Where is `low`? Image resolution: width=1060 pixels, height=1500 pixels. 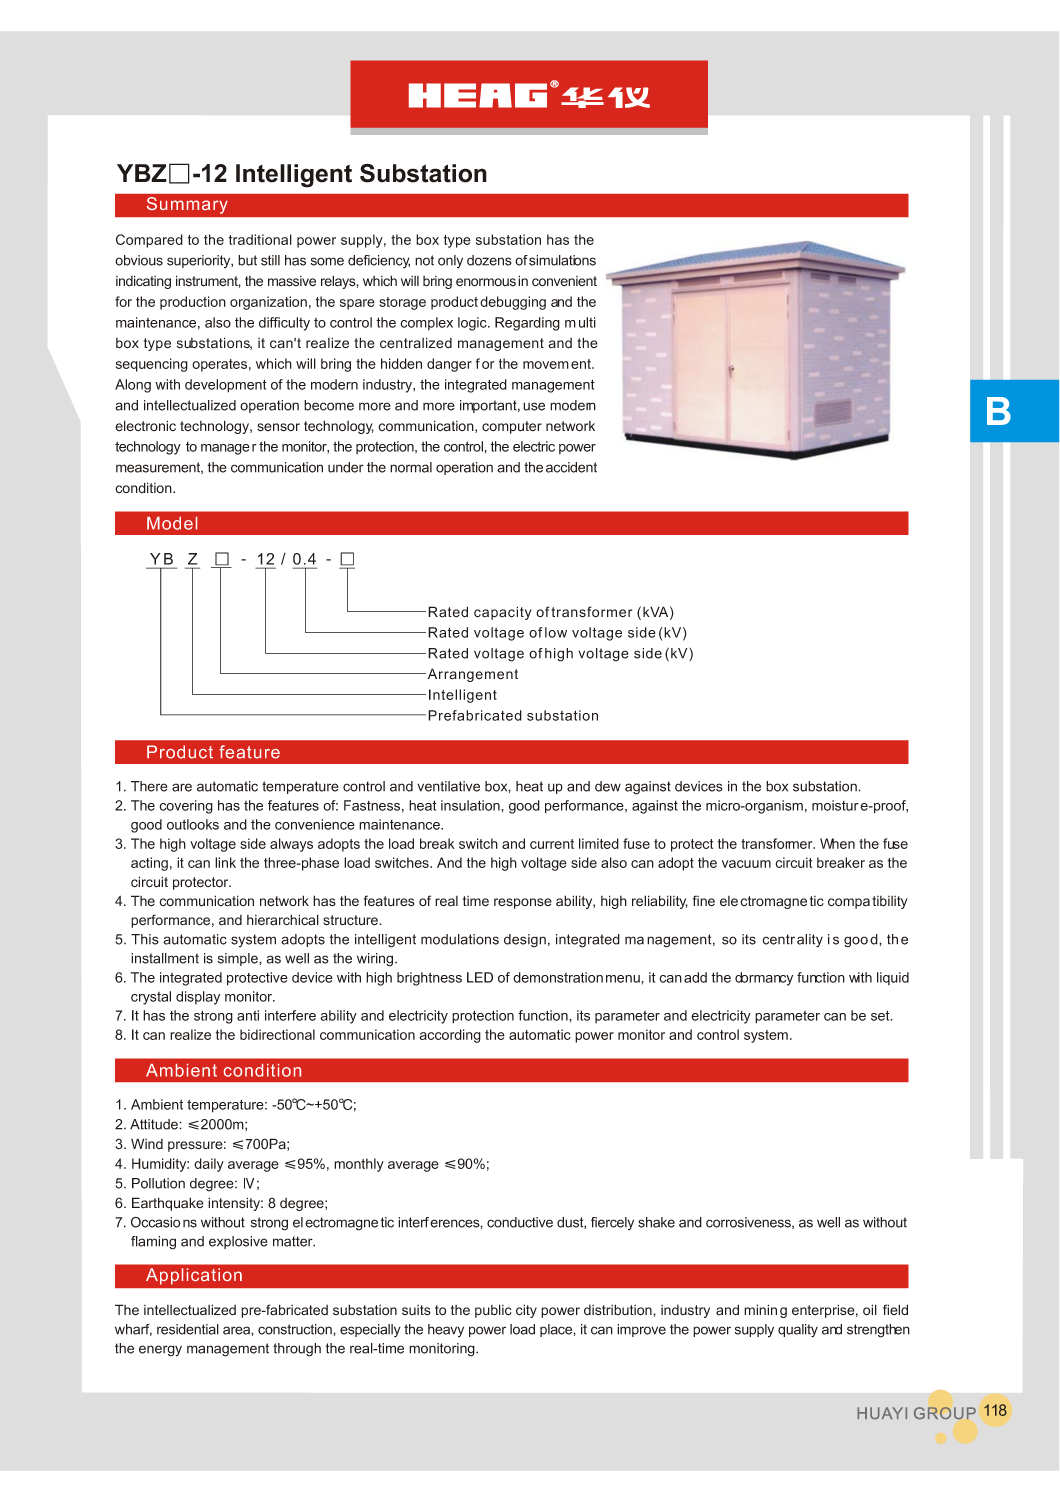
low is located at coordinates (556, 632).
